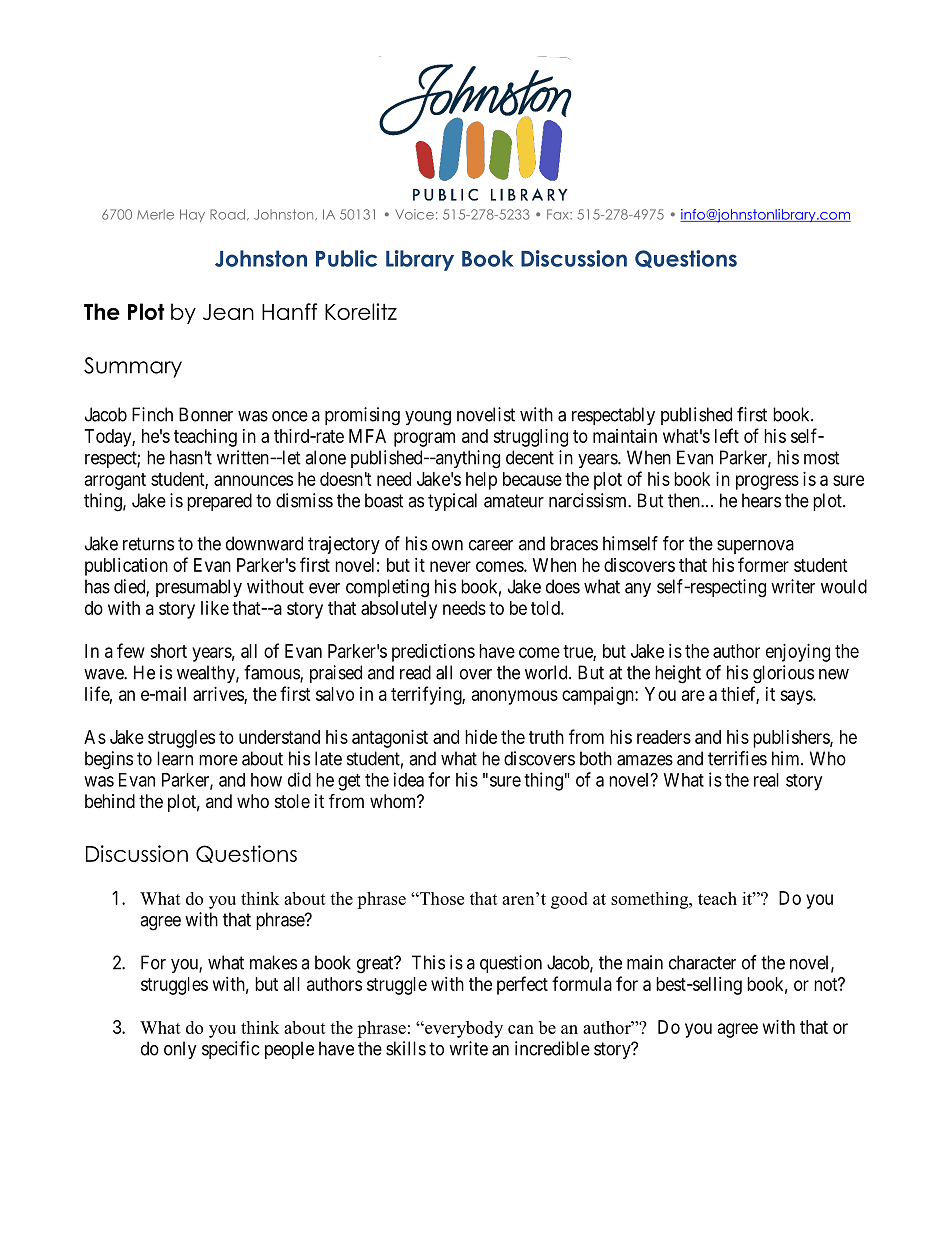 This screenshot has width=952, height=1233. Describe the element at coordinates (737, 758) in the screenshot. I see `terrifies` at that location.
